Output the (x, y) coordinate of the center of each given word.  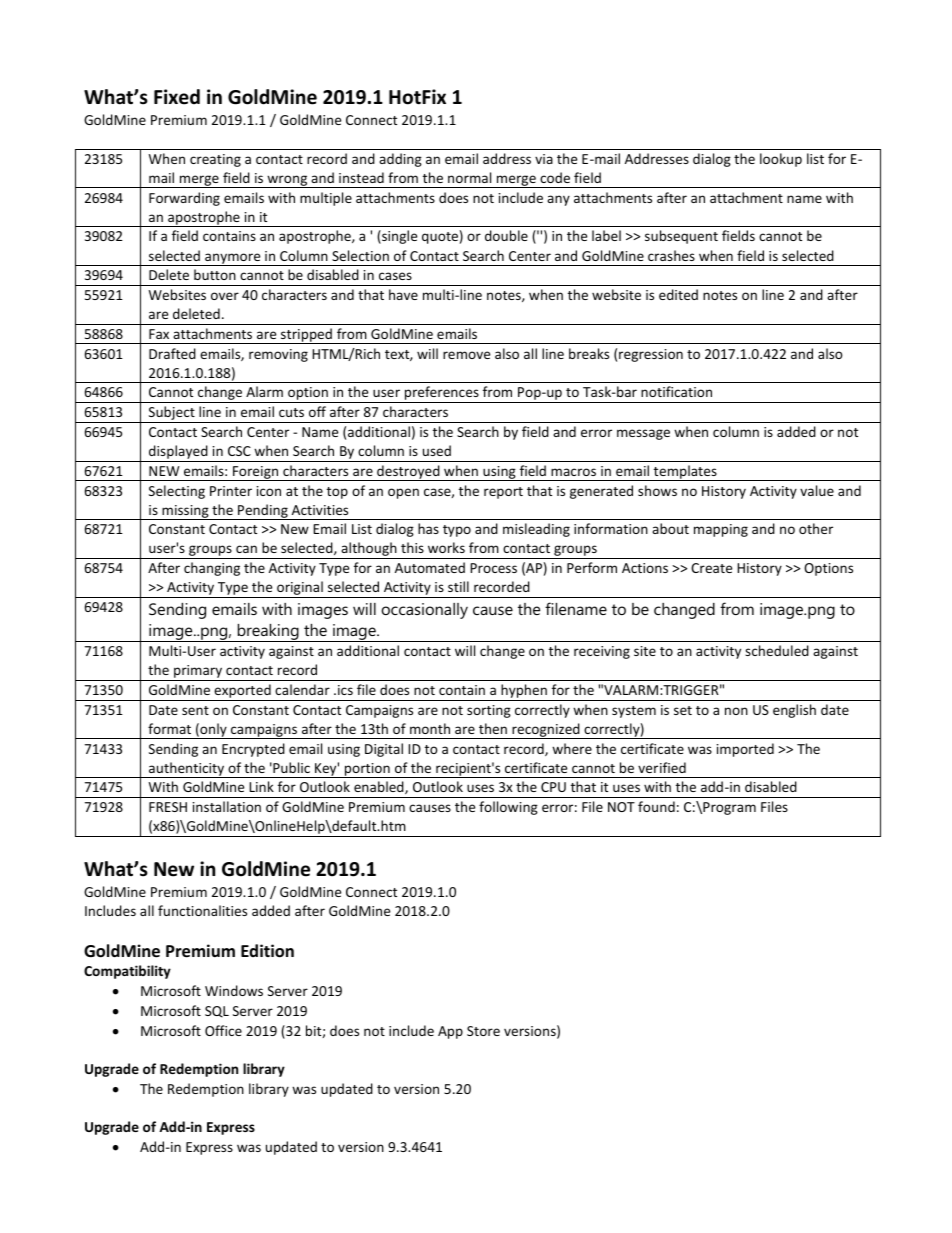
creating (215, 160)
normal (469, 177)
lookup (781, 160)
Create (711, 568)
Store (483, 1031)
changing (212, 569)
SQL (217, 1012)
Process (493, 568)
